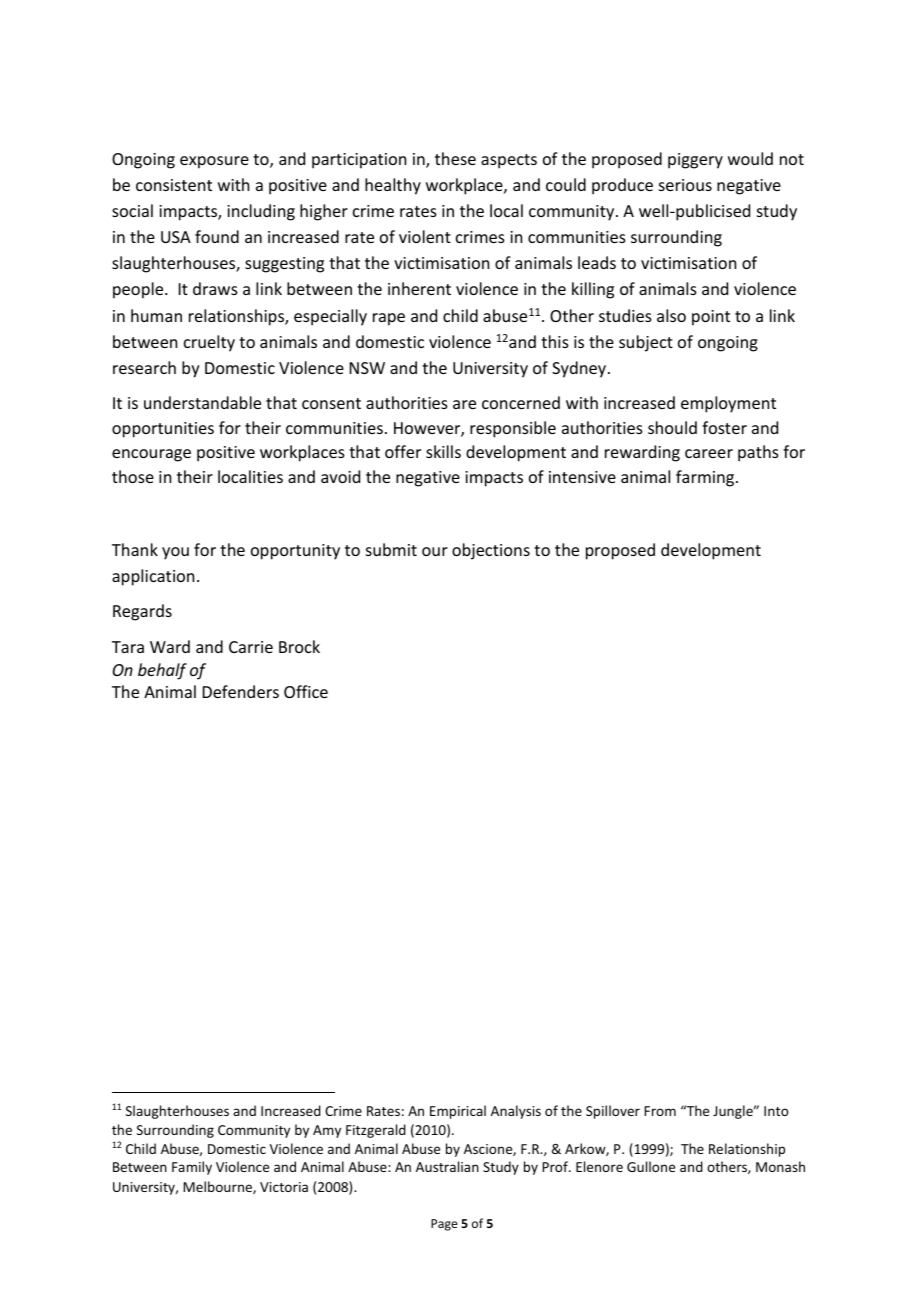  I want to click on serious, so click(685, 185).
